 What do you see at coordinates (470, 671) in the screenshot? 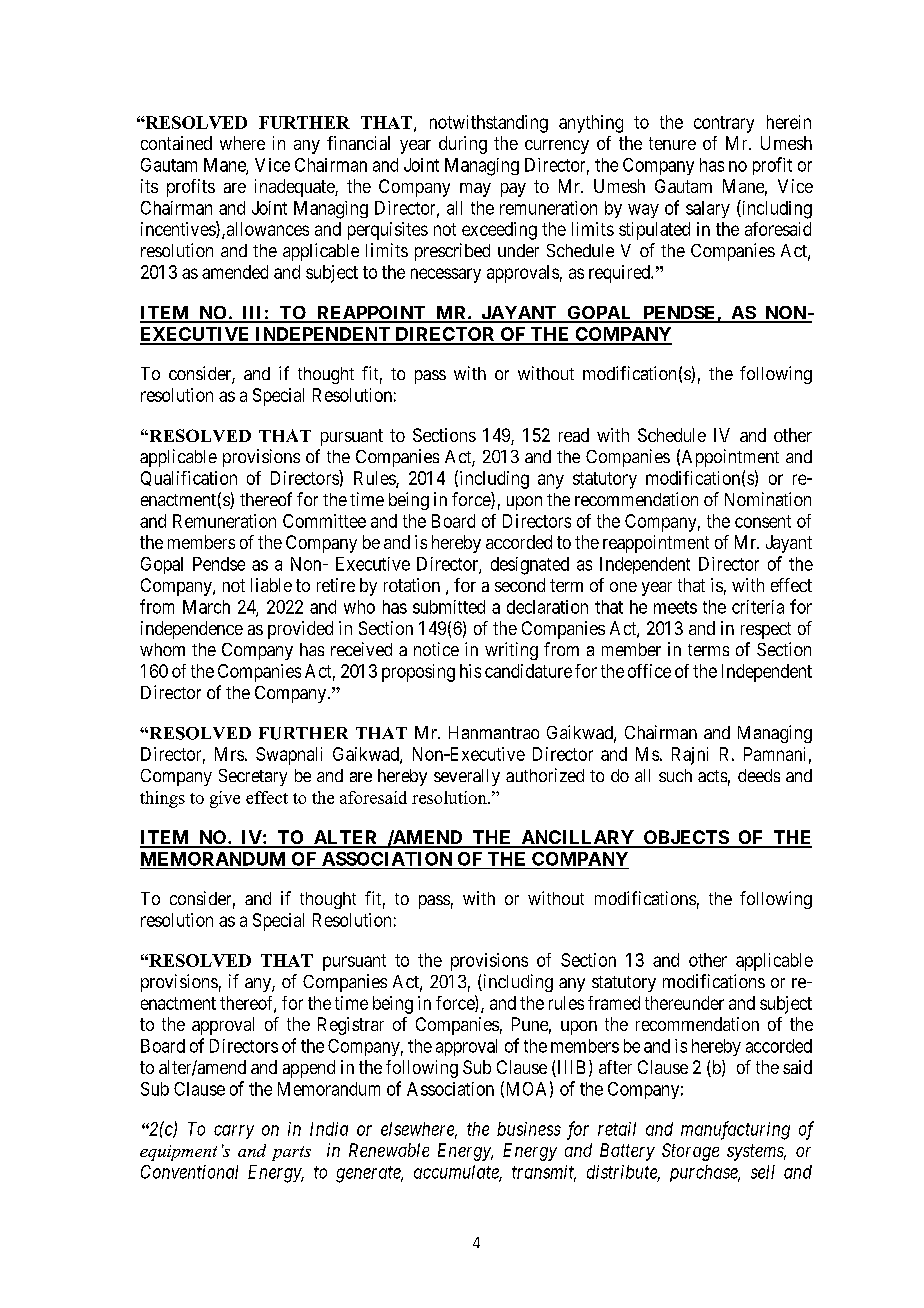
I see `his` at bounding box center [470, 671].
